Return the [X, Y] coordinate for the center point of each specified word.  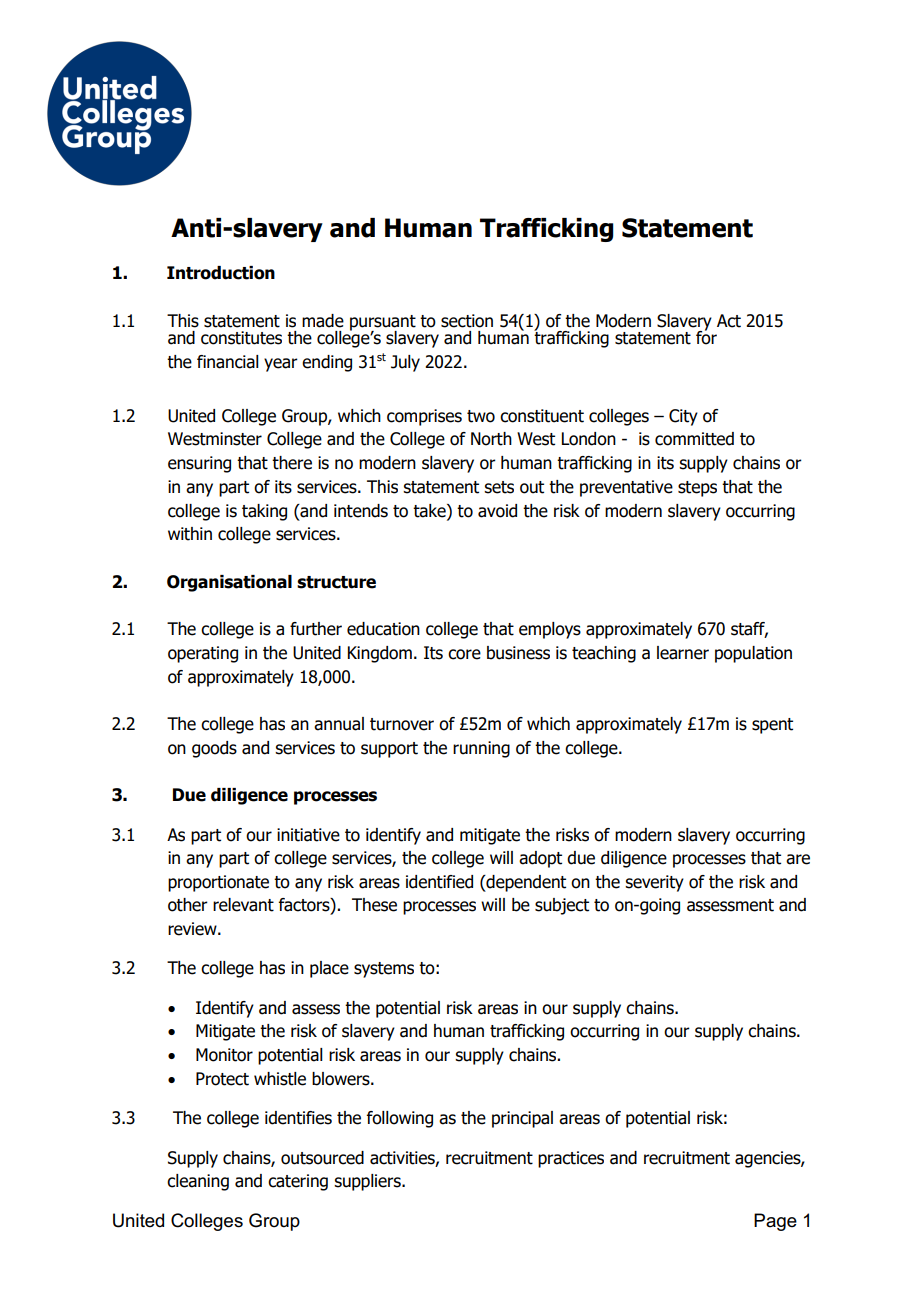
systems [384, 970]
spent [772, 726]
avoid [497, 511]
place [329, 969]
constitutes [241, 338]
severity [654, 883]
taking [264, 512]
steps [697, 489]
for [706, 336]
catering [298, 1182]
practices [571, 1159]
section [467, 321]
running [481, 749]
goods [214, 749]
